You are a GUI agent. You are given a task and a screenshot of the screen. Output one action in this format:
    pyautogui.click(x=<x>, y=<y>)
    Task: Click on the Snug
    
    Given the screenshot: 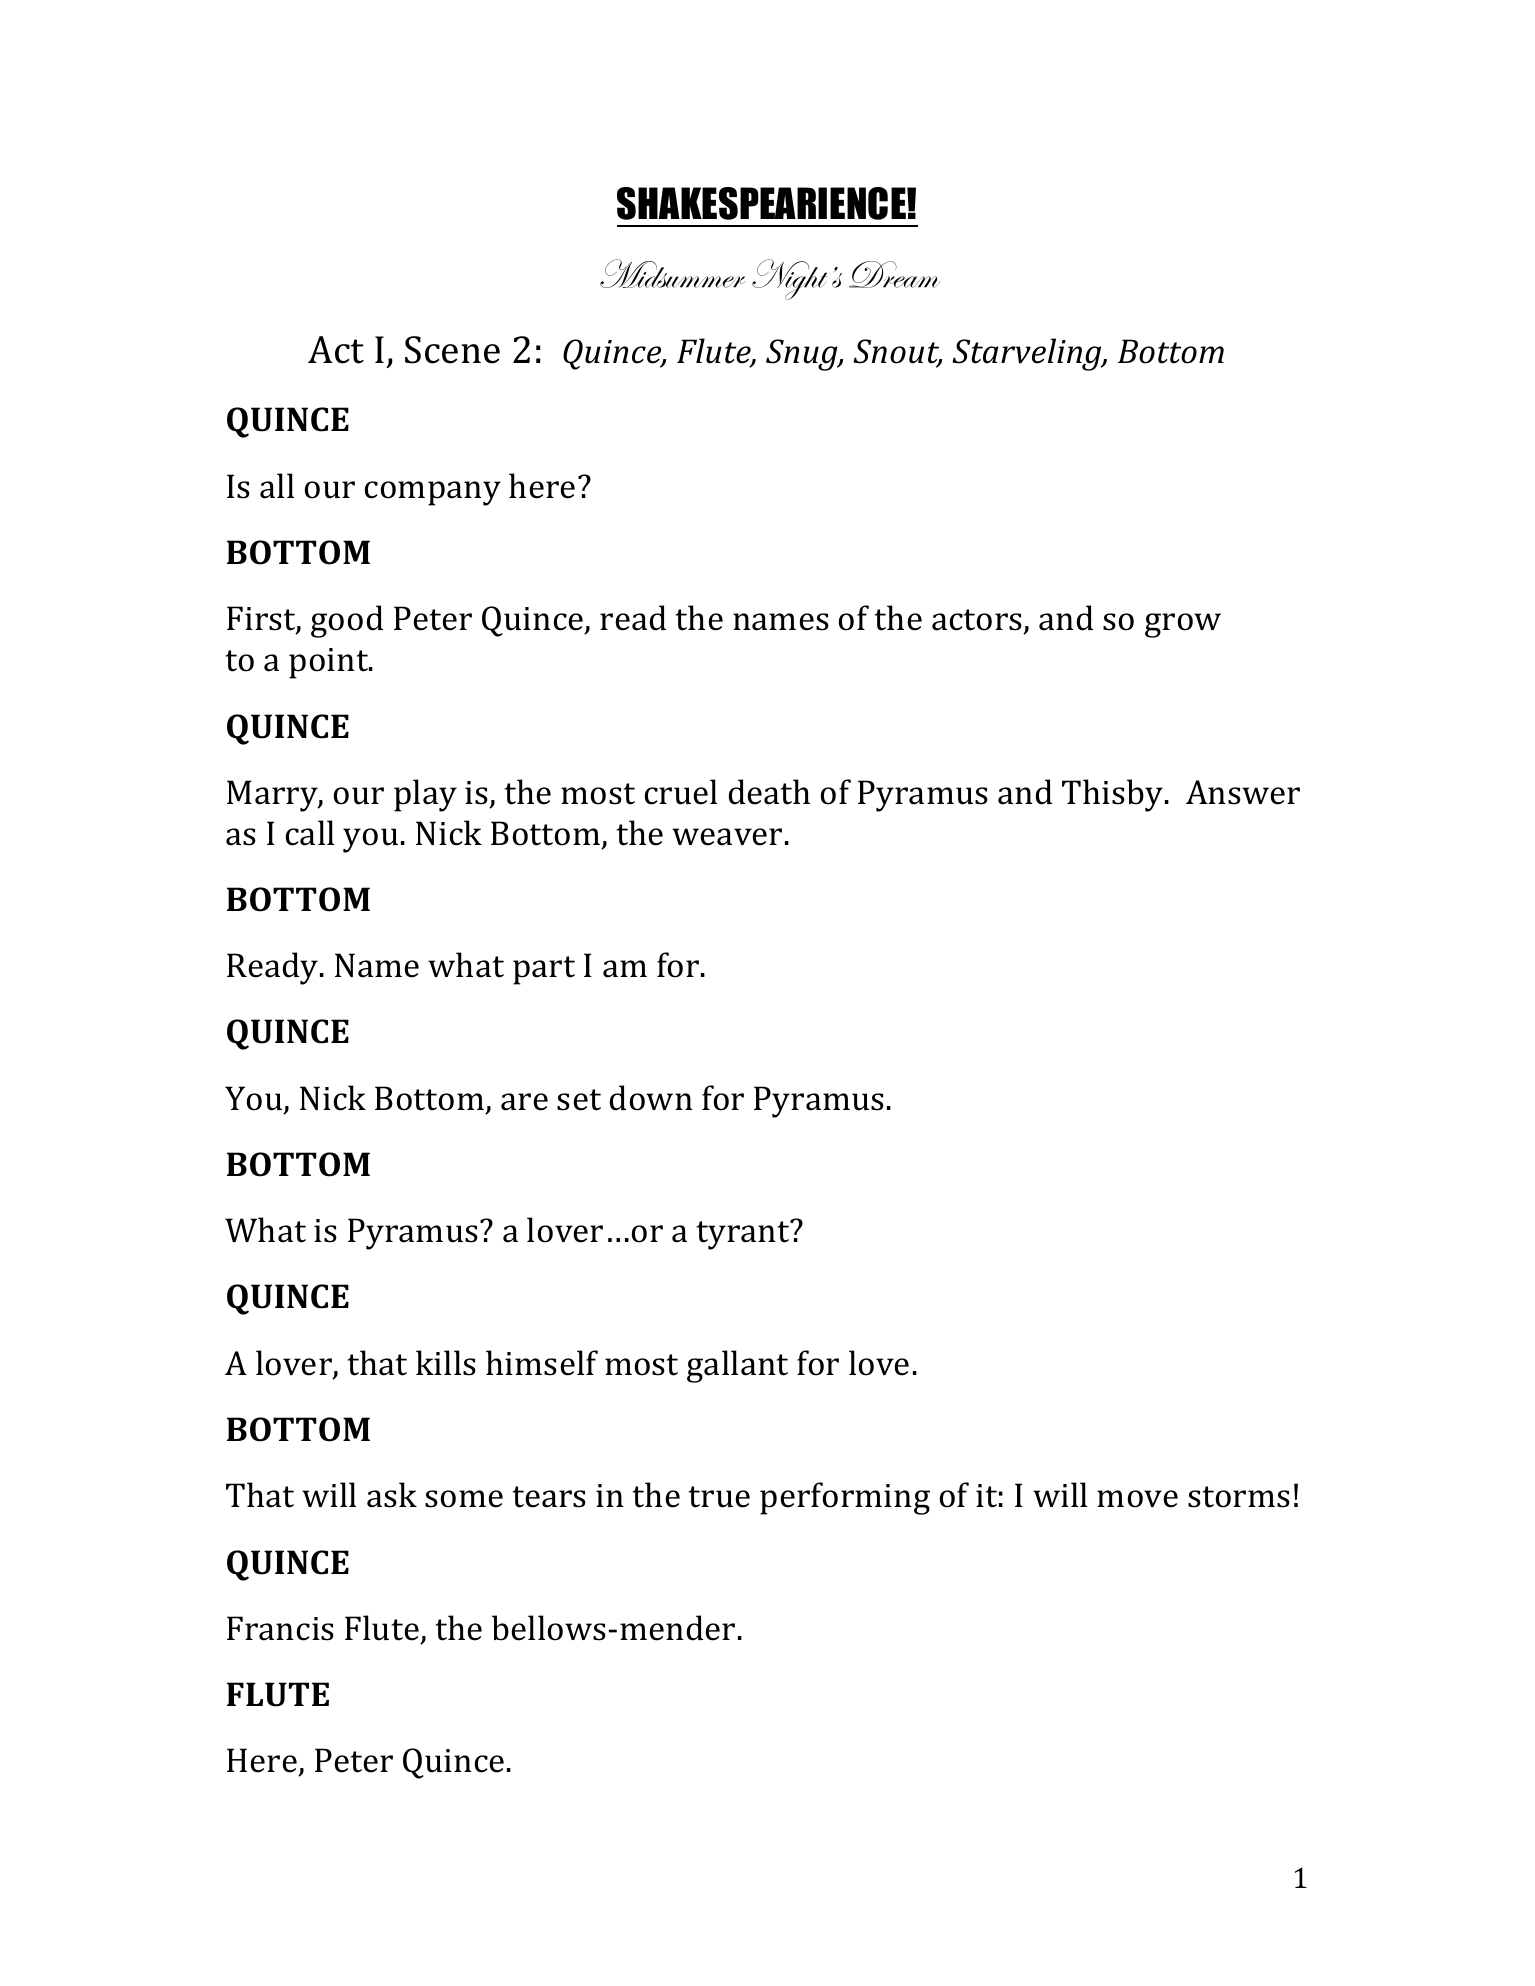 What is the action you would take?
    pyautogui.click(x=803, y=355)
